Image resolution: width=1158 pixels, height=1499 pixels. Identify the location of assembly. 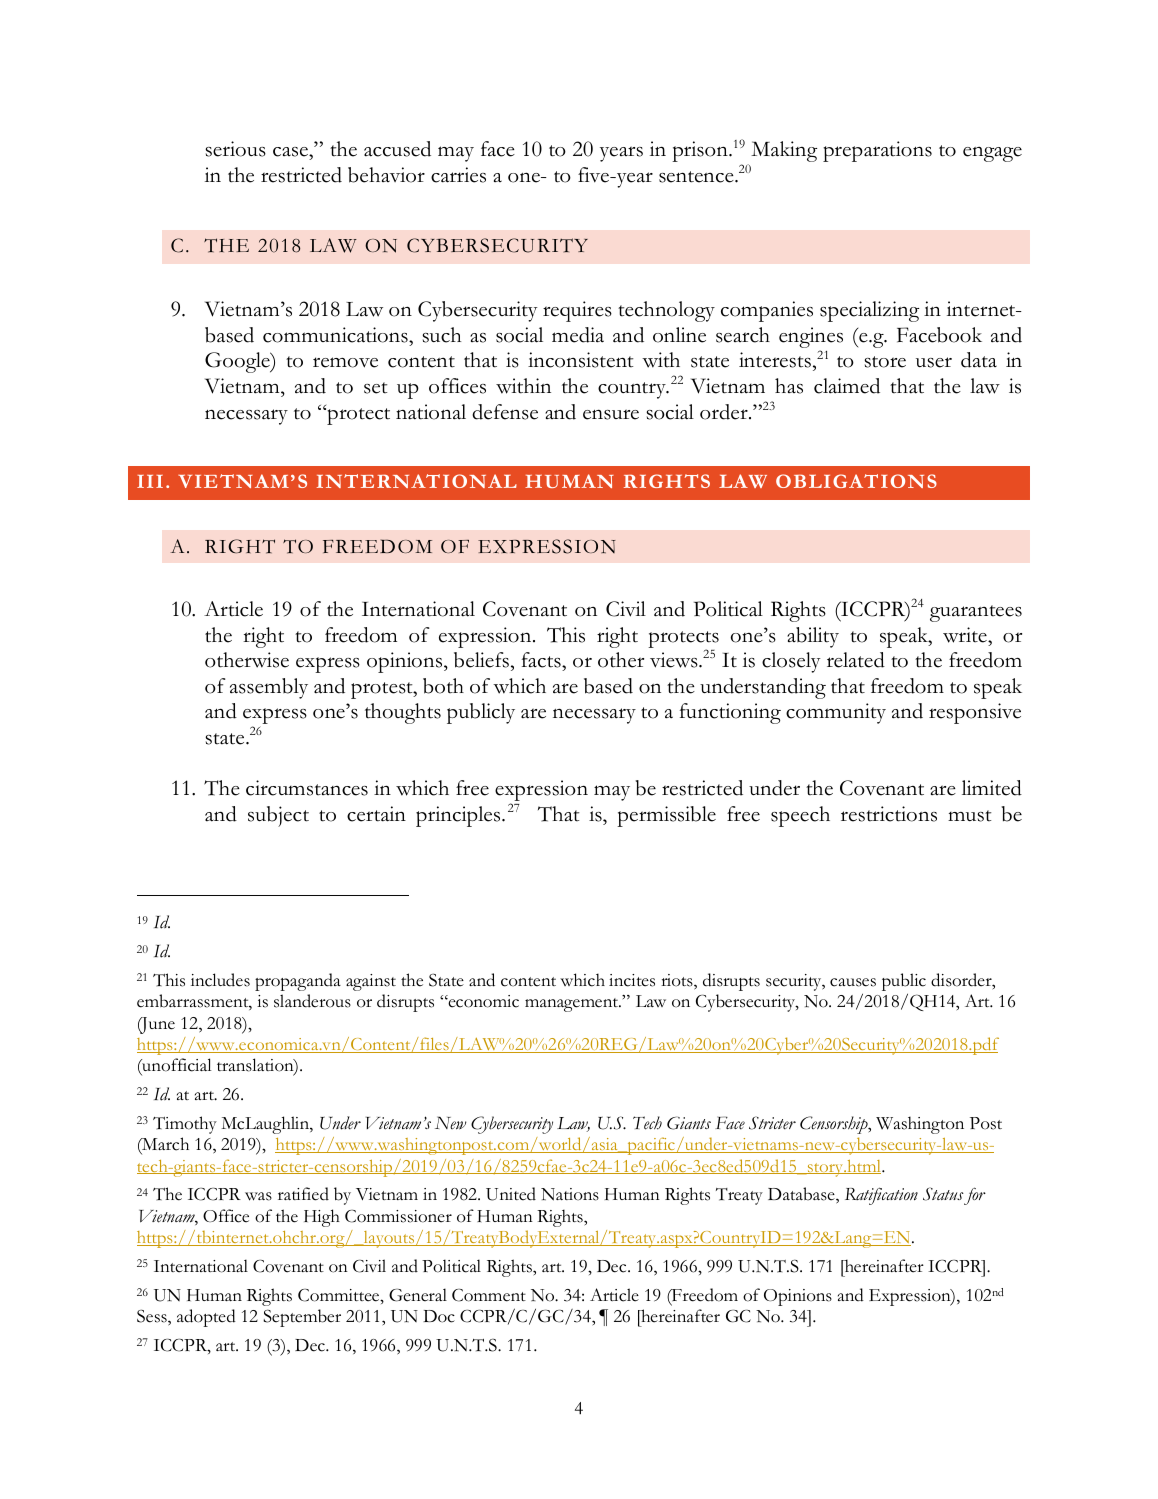
(269, 688).
